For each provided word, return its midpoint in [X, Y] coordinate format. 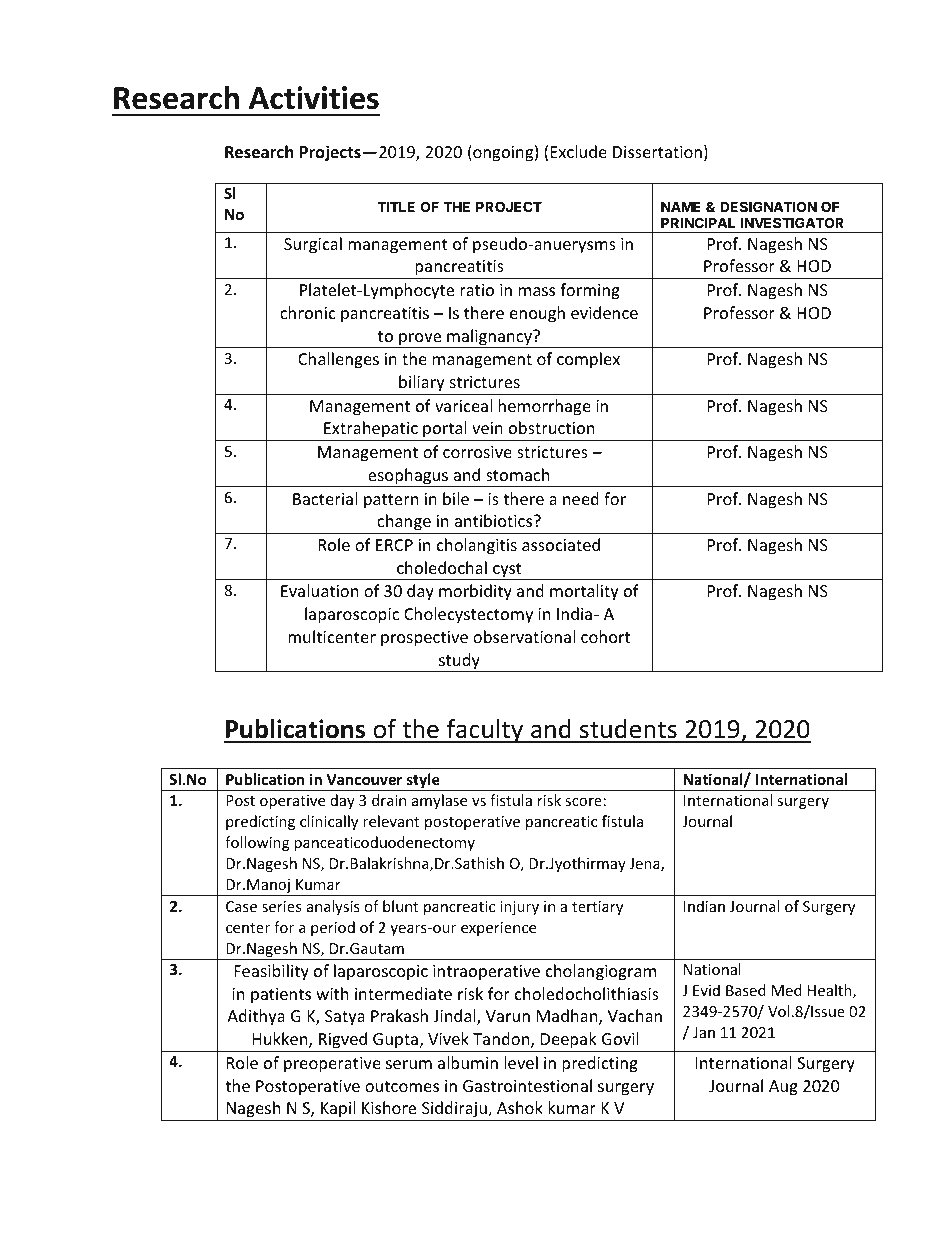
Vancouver [364, 779]
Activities [314, 98]
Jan [704, 1032]
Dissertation [657, 152]
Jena [645, 865]
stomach [518, 474]
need [581, 498]
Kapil [338, 1111]
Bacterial [325, 498]
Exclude [579, 151]
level [521, 1062]
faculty [485, 731]
